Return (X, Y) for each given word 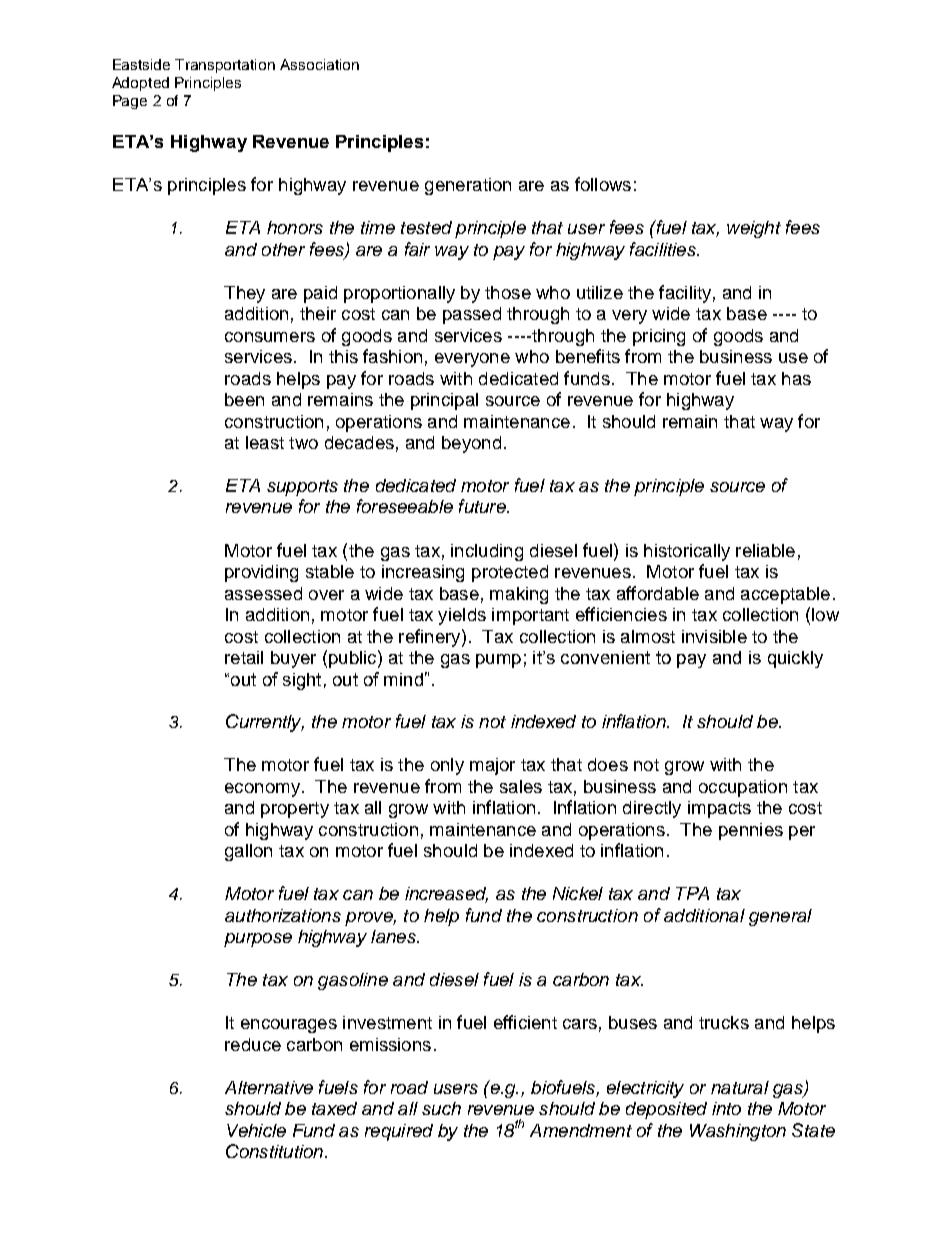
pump (498, 661)
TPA (692, 893)
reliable (765, 550)
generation (468, 186)
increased (446, 895)
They (244, 294)
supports (302, 488)
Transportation (225, 66)
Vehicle (256, 1130)
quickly (795, 659)
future (483, 506)
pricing (659, 337)
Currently (265, 723)
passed (472, 315)
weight (754, 229)
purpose (258, 940)
